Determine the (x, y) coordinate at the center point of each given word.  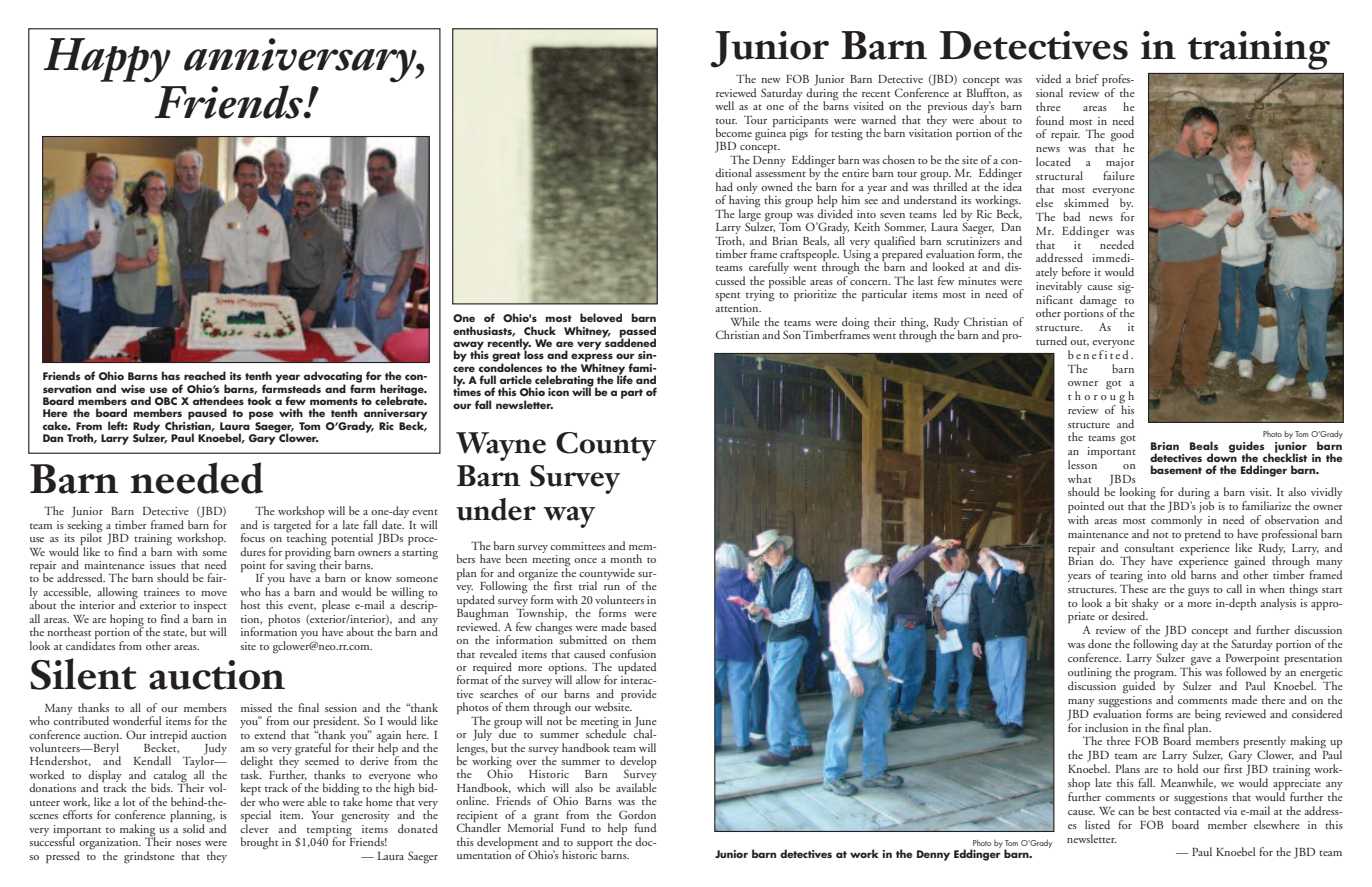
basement (1176, 469)
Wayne (501, 446)
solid (195, 827)
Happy (107, 60)
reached (205, 375)
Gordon (637, 814)
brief (1087, 78)
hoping (127, 621)
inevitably (1059, 287)
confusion (633, 653)
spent (727, 296)
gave (1200, 662)
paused (207, 414)
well (724, 105)
